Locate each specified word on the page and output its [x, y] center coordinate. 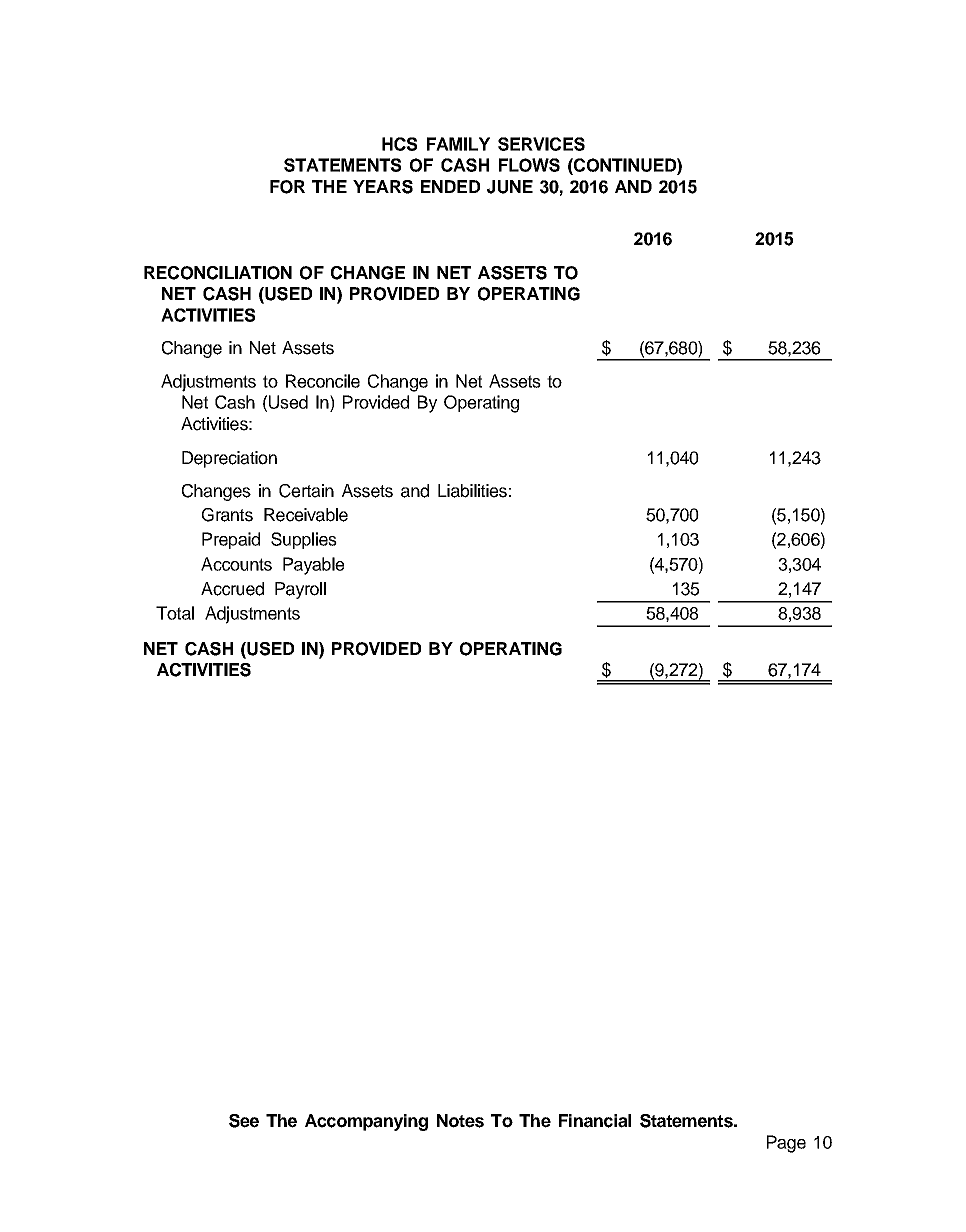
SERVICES [541, 144]
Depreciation [229, 459]
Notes [460, 1121]
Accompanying [366, 1122]
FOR [287, 187]
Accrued [232, 589]
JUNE [510, 187]
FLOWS [529, 165]
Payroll [300, 590]
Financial [595, 1121]
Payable [313, 566]
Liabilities [472, 491]
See [244, 1121]
